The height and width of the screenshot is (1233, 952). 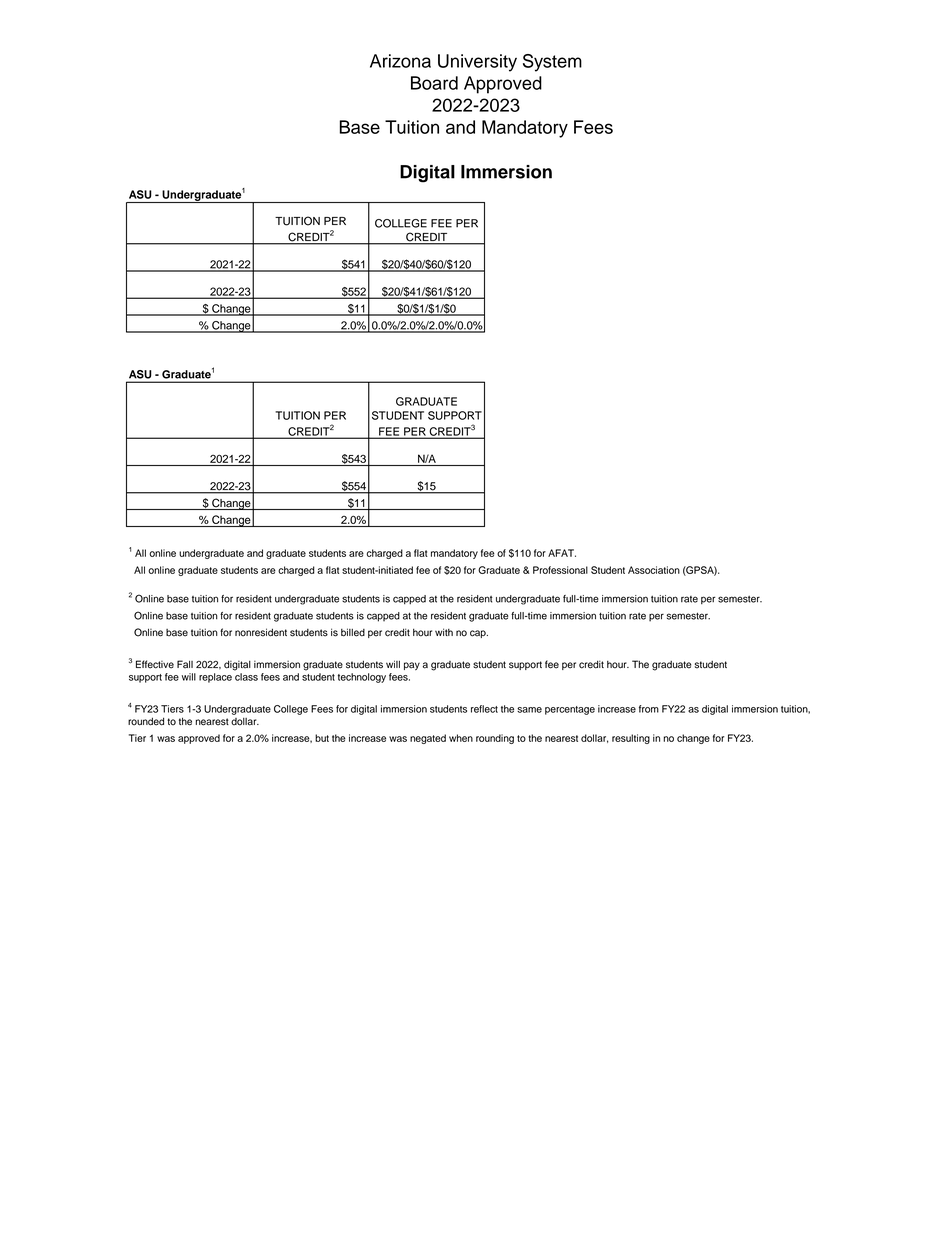 What do you see at coordinates (412, 666) in the screenshot?
I see `pay` at bounding box center [412, 666].
